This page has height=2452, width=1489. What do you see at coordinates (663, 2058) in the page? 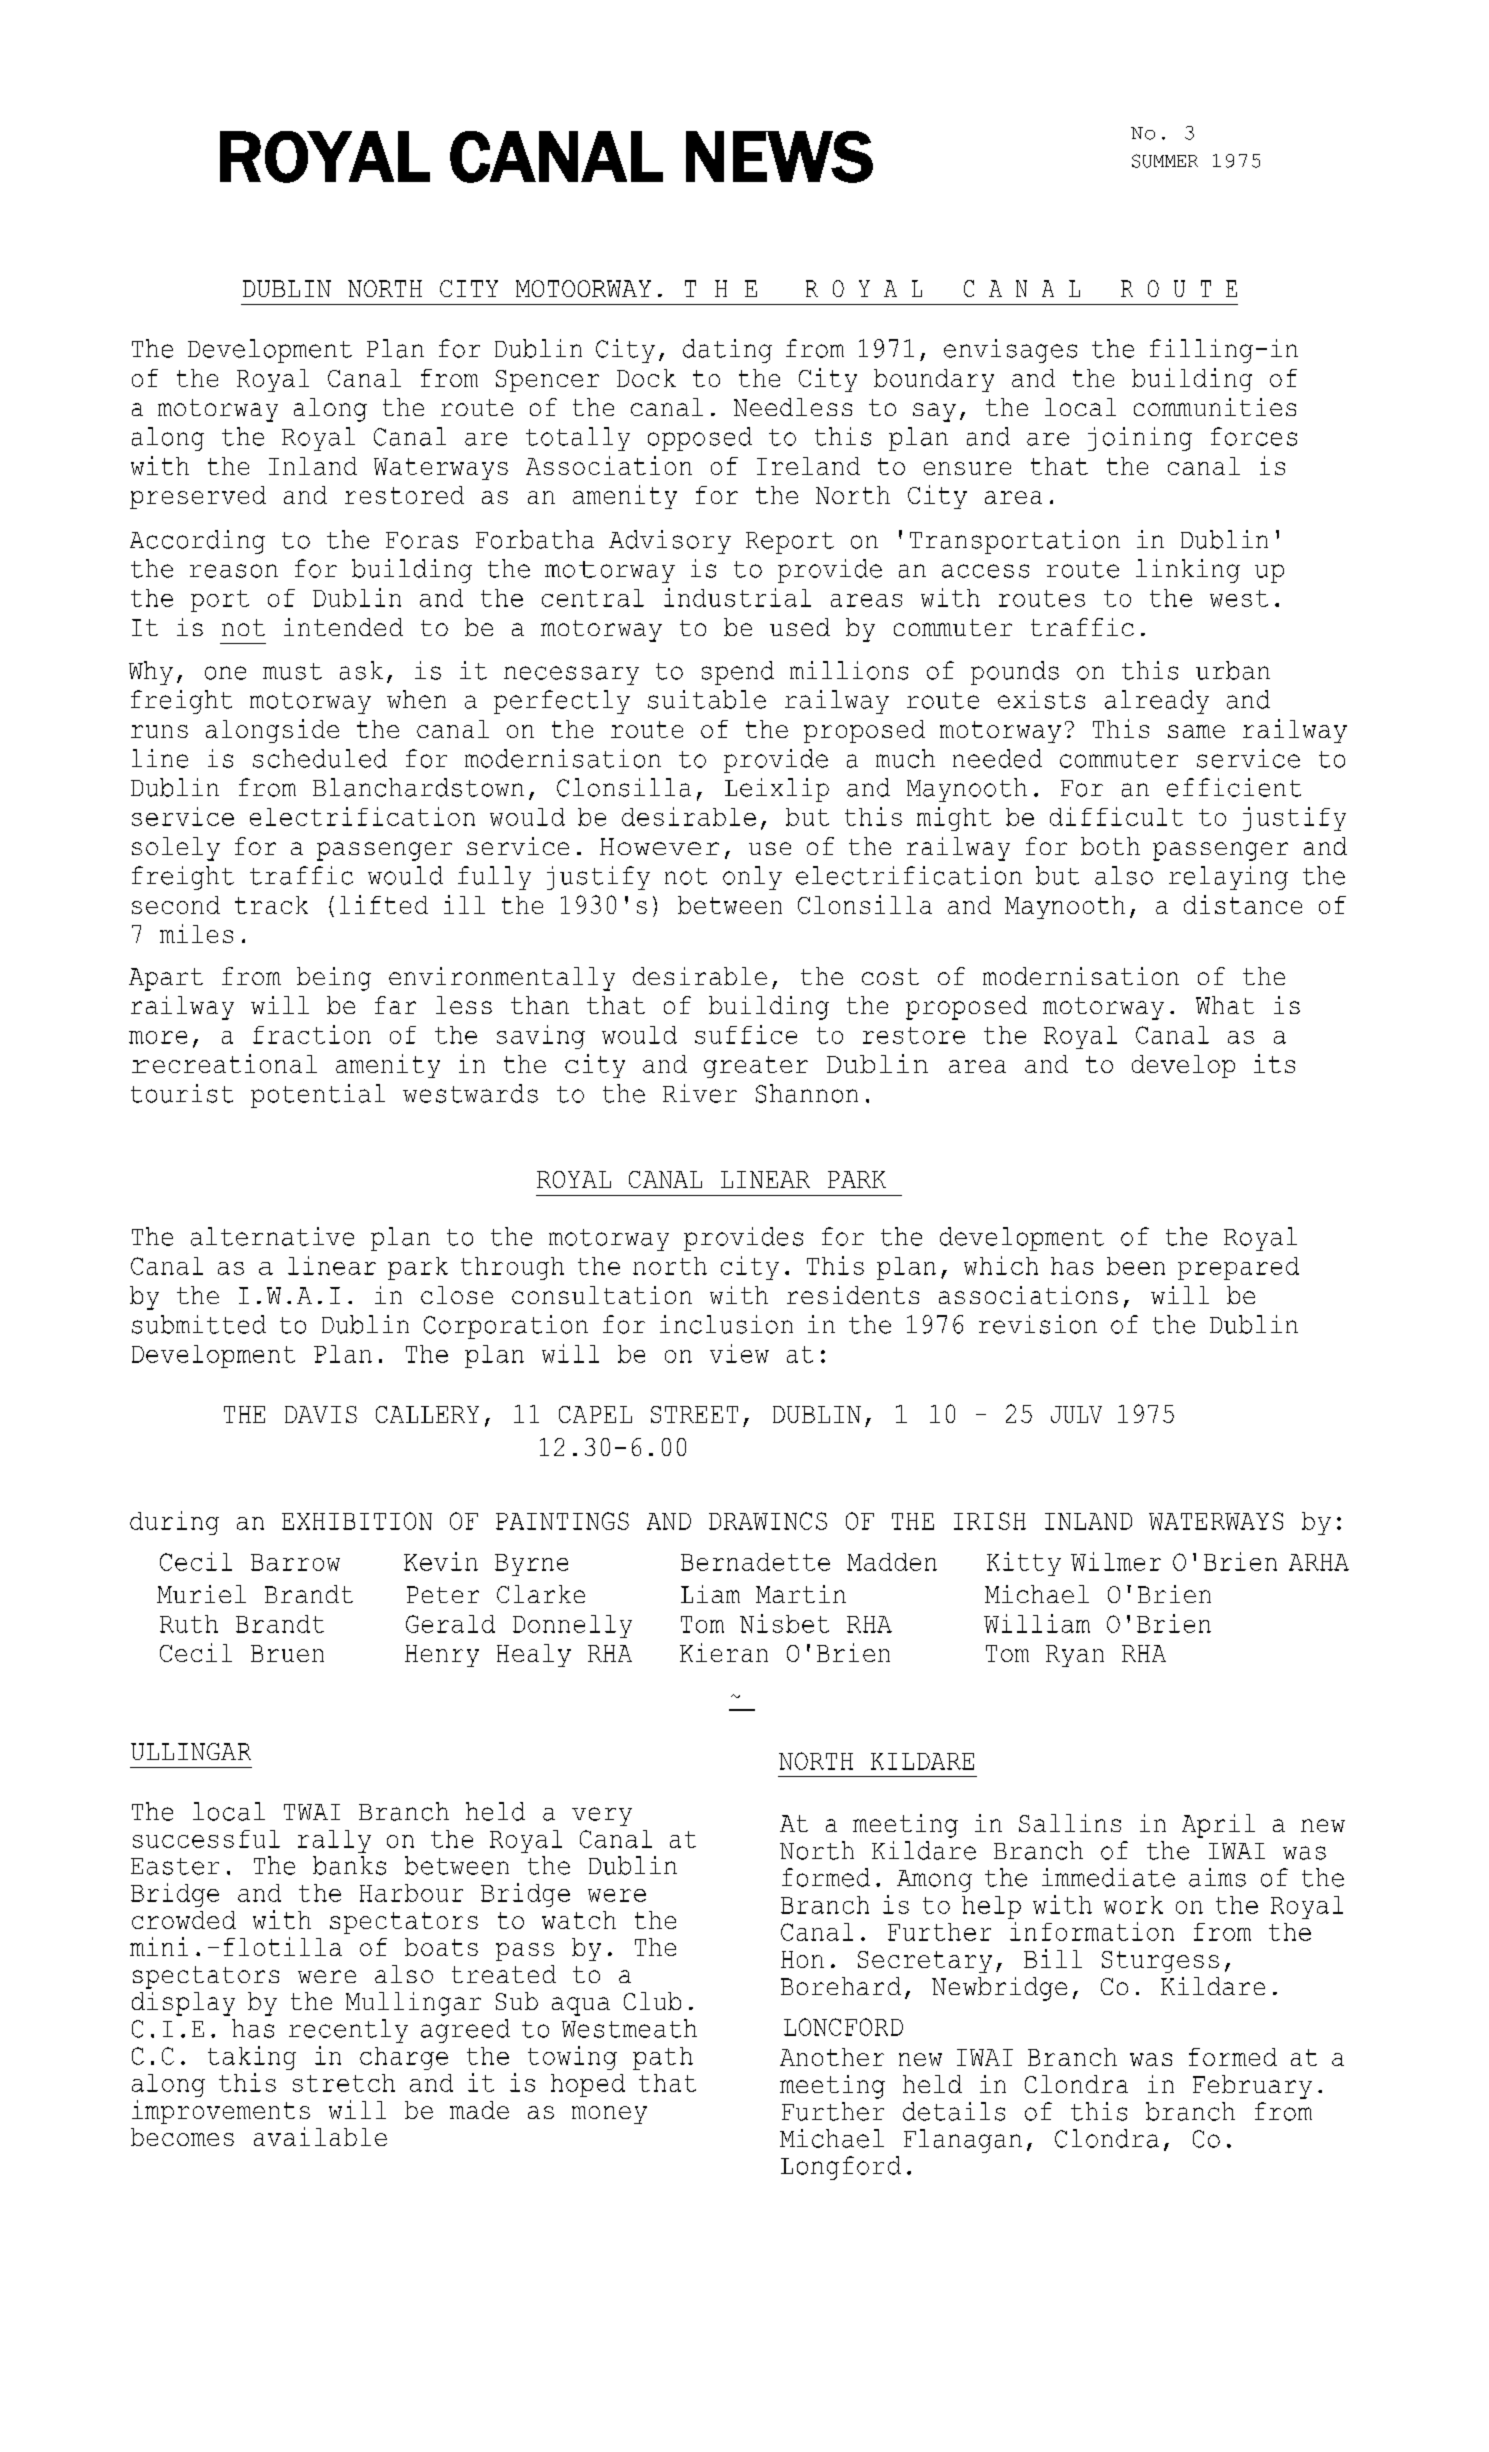
I see `path` at bounding box center [663, 2058].
